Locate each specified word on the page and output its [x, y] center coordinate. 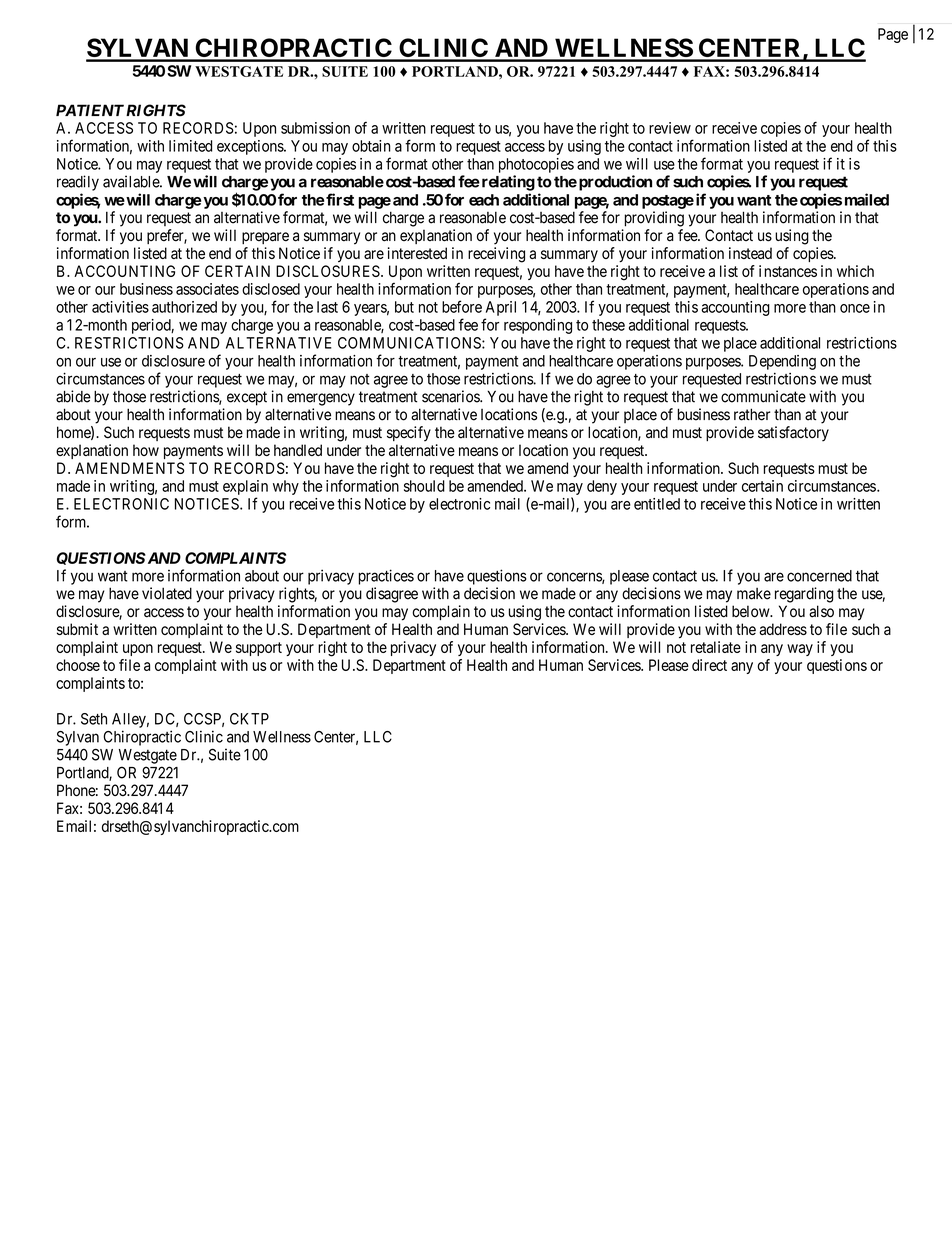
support [259, 649]
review [670, 128]
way [800, 650]
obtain [371, 146]
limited [190, 146]
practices [386, 577]
